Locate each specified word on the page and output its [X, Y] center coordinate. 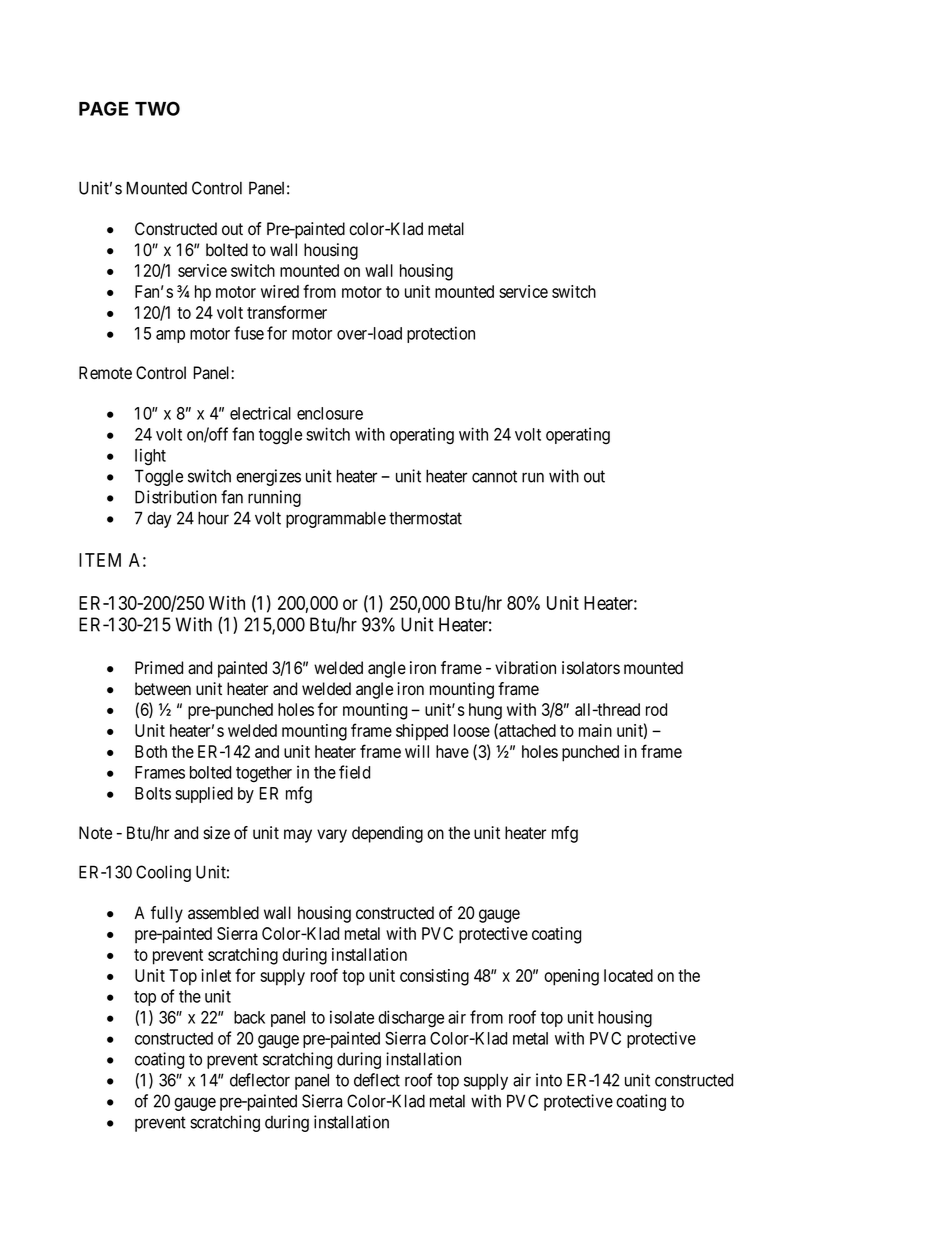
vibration [525, 668]
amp [170, 336]
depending [387, 834]
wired [280, 291]
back [249, 1017]
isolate [352, 1017]
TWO [157, 108]
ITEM [100, 560]
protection [441, 334]
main [595, 730]
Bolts [153, 793]
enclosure [330, 413]
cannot [494, 476]
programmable [336, 519]
